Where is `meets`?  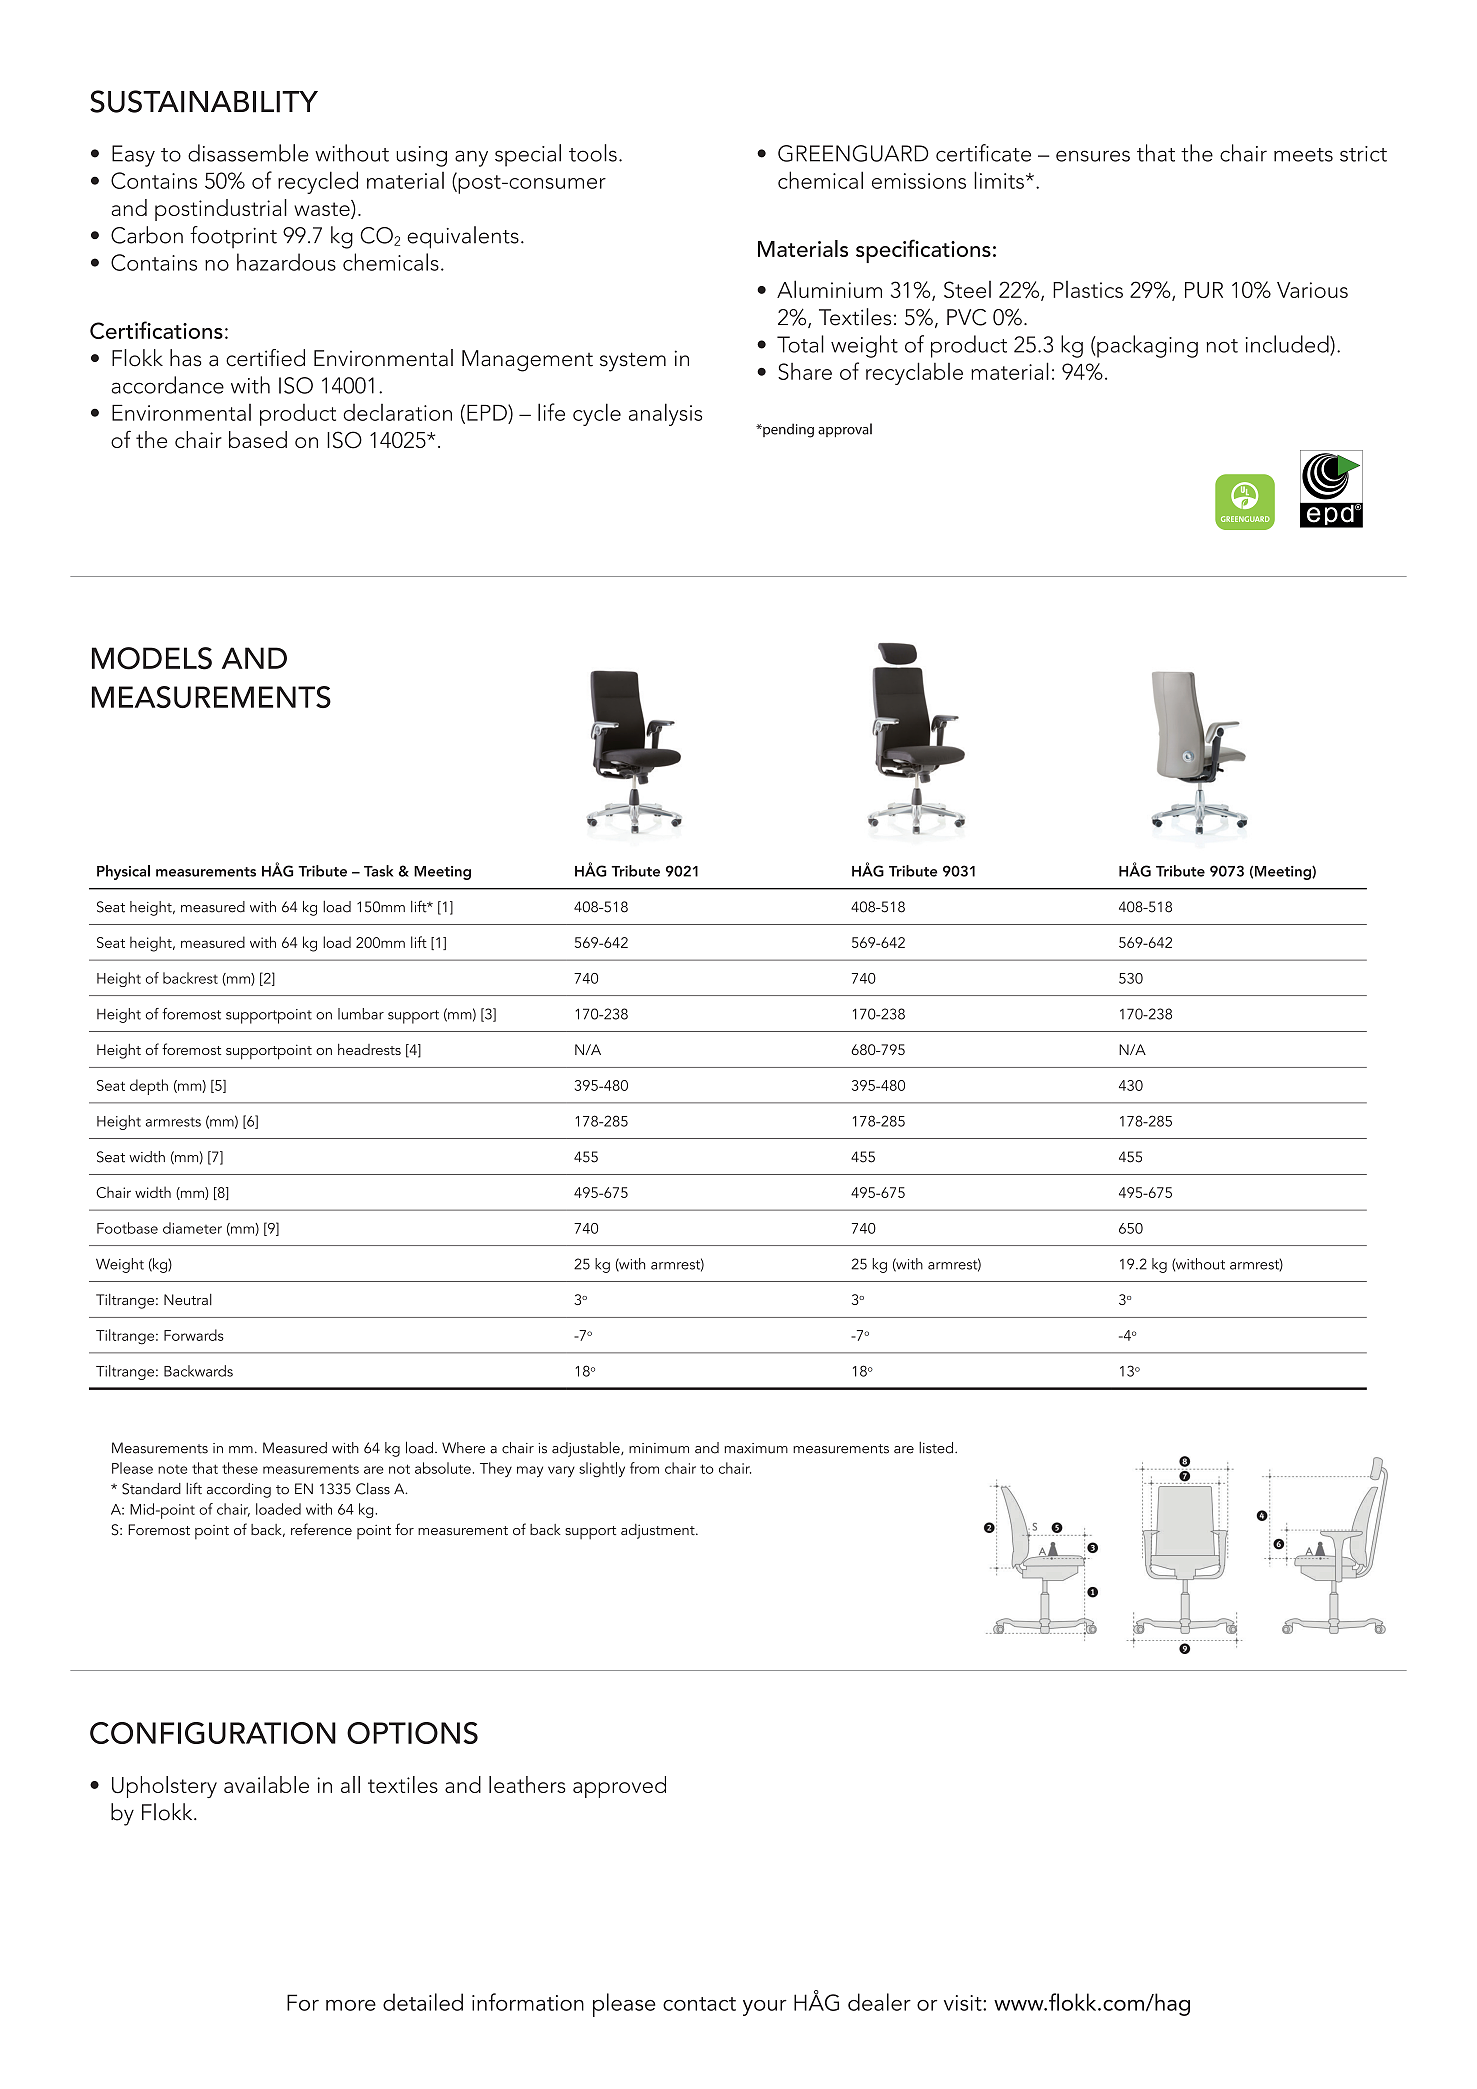
meets is located at coordinates (1303, 155).
